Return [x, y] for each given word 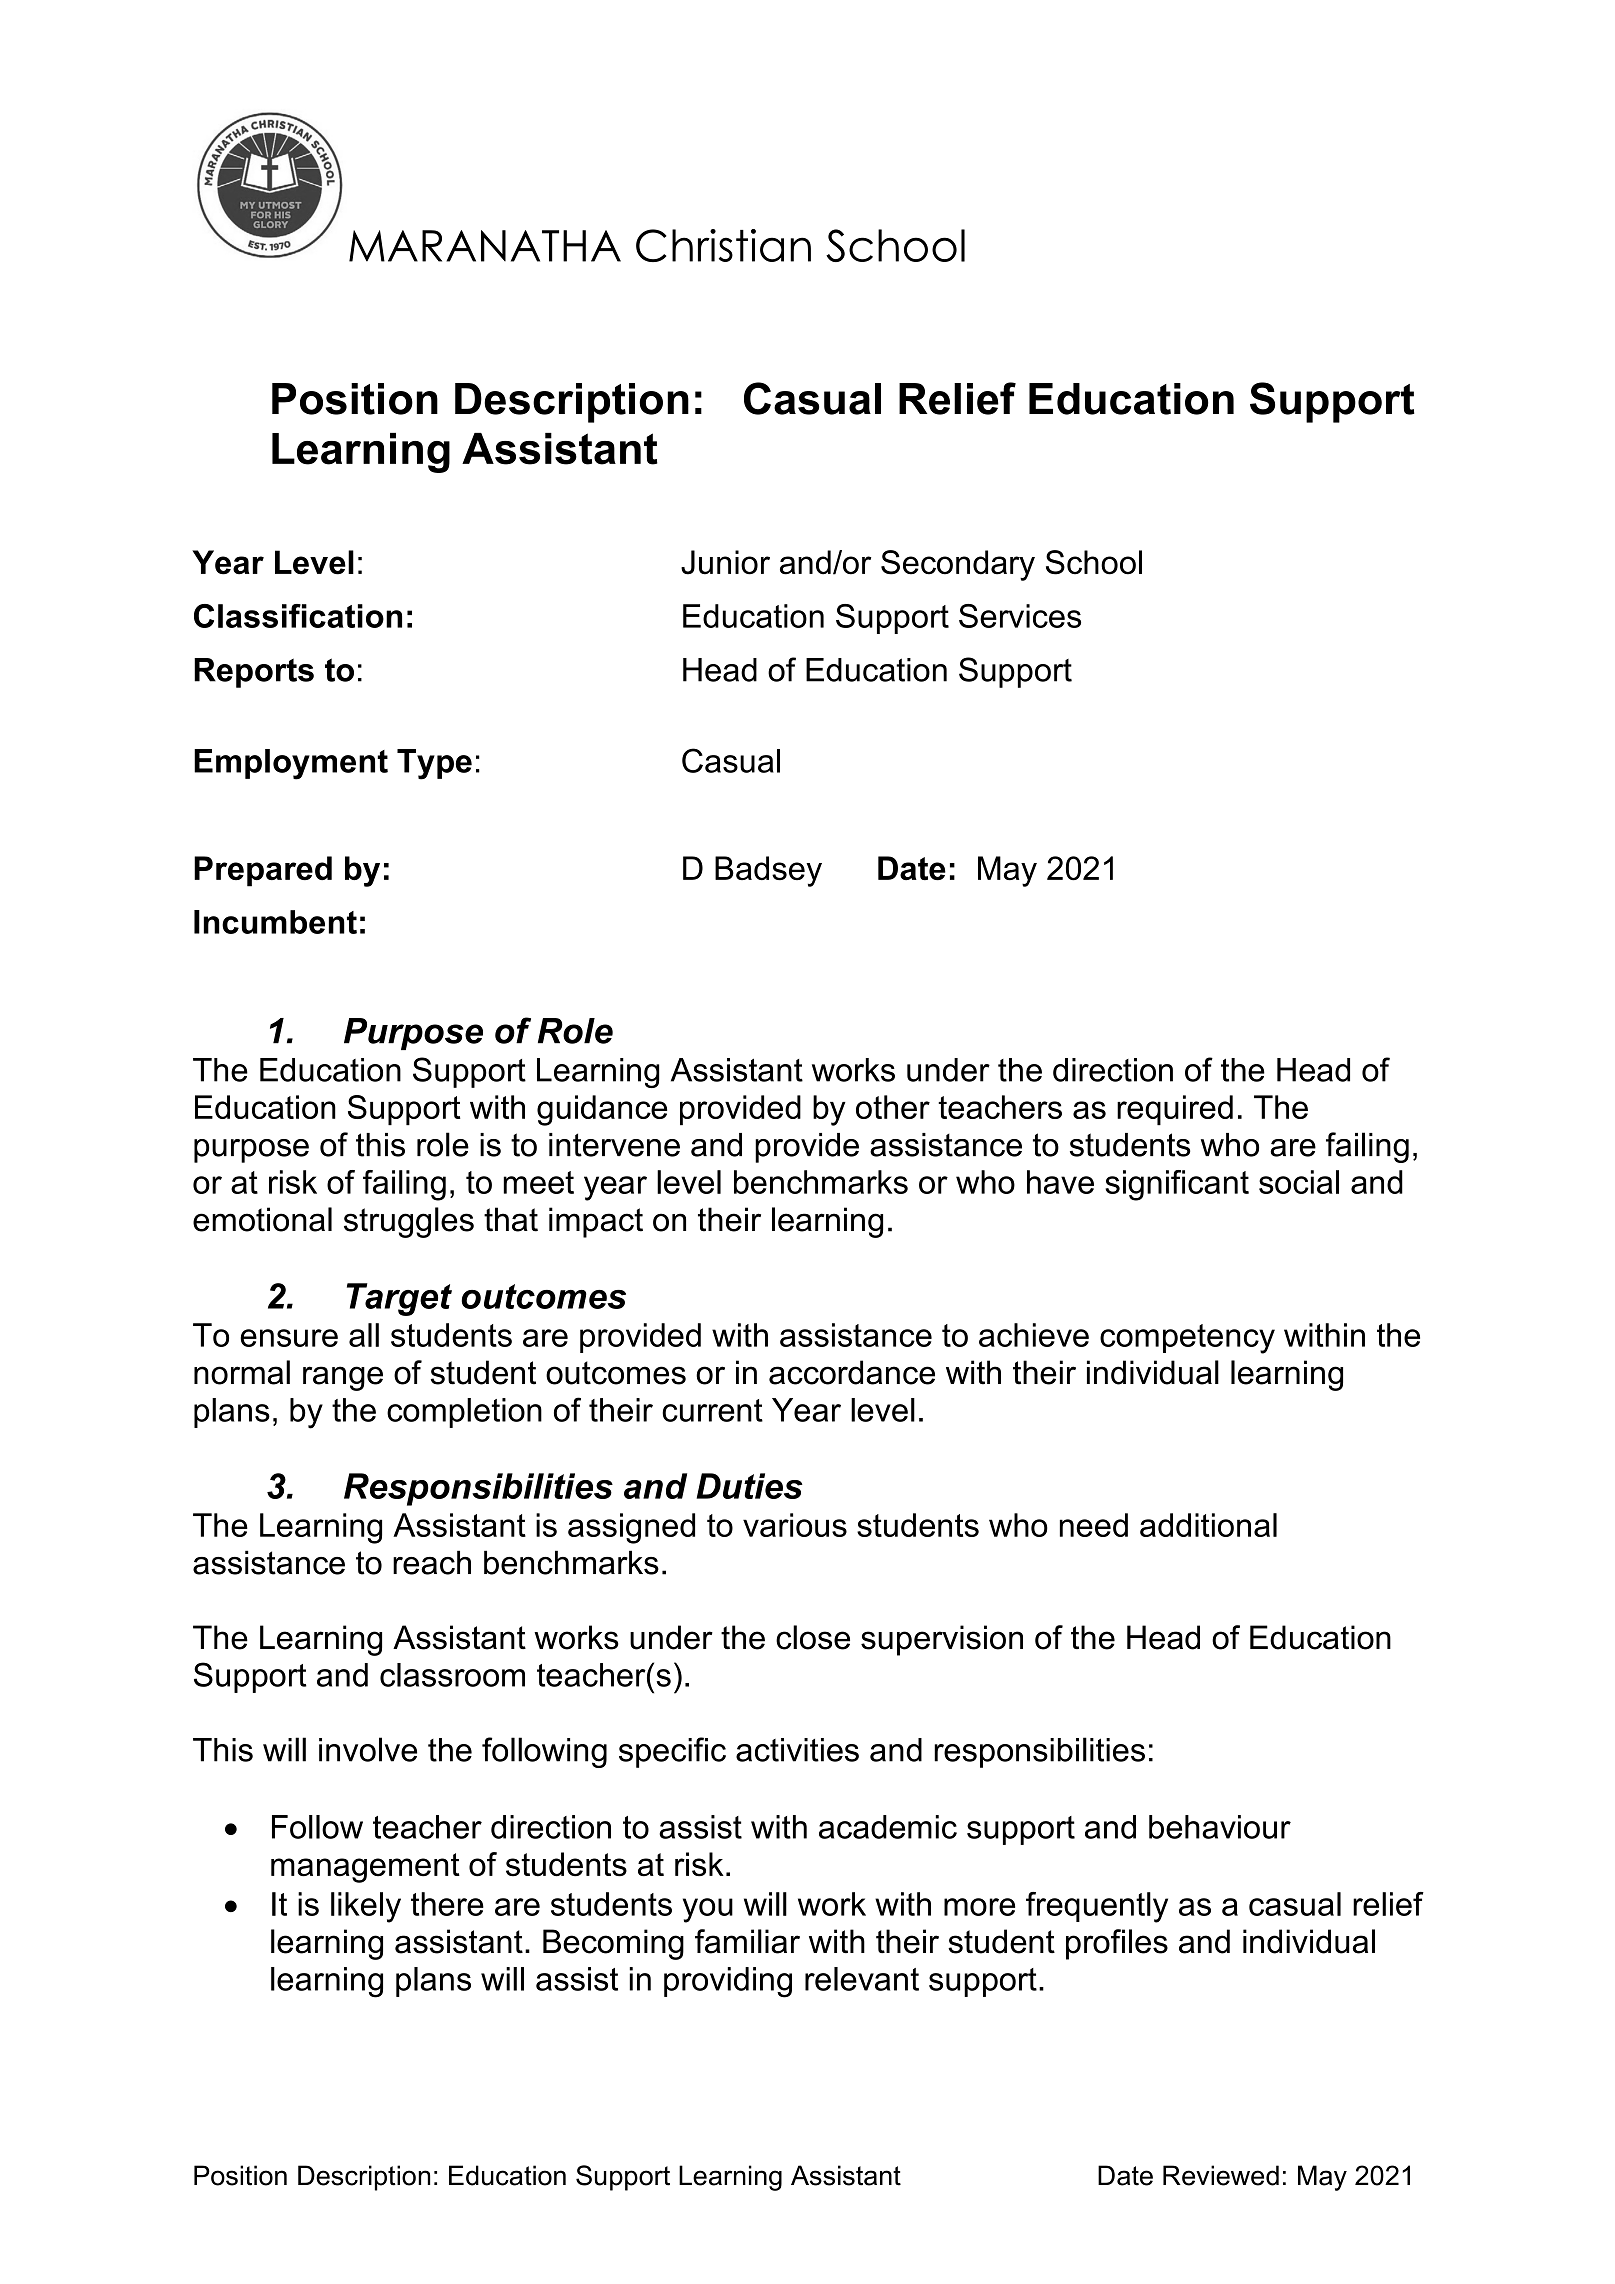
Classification [298, 616]
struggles [409, 1222]
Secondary [958, 565]
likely [366, 1907]
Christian [723, 245]
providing [728, 1982]
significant [1177, 1185]
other [893, 1107]
